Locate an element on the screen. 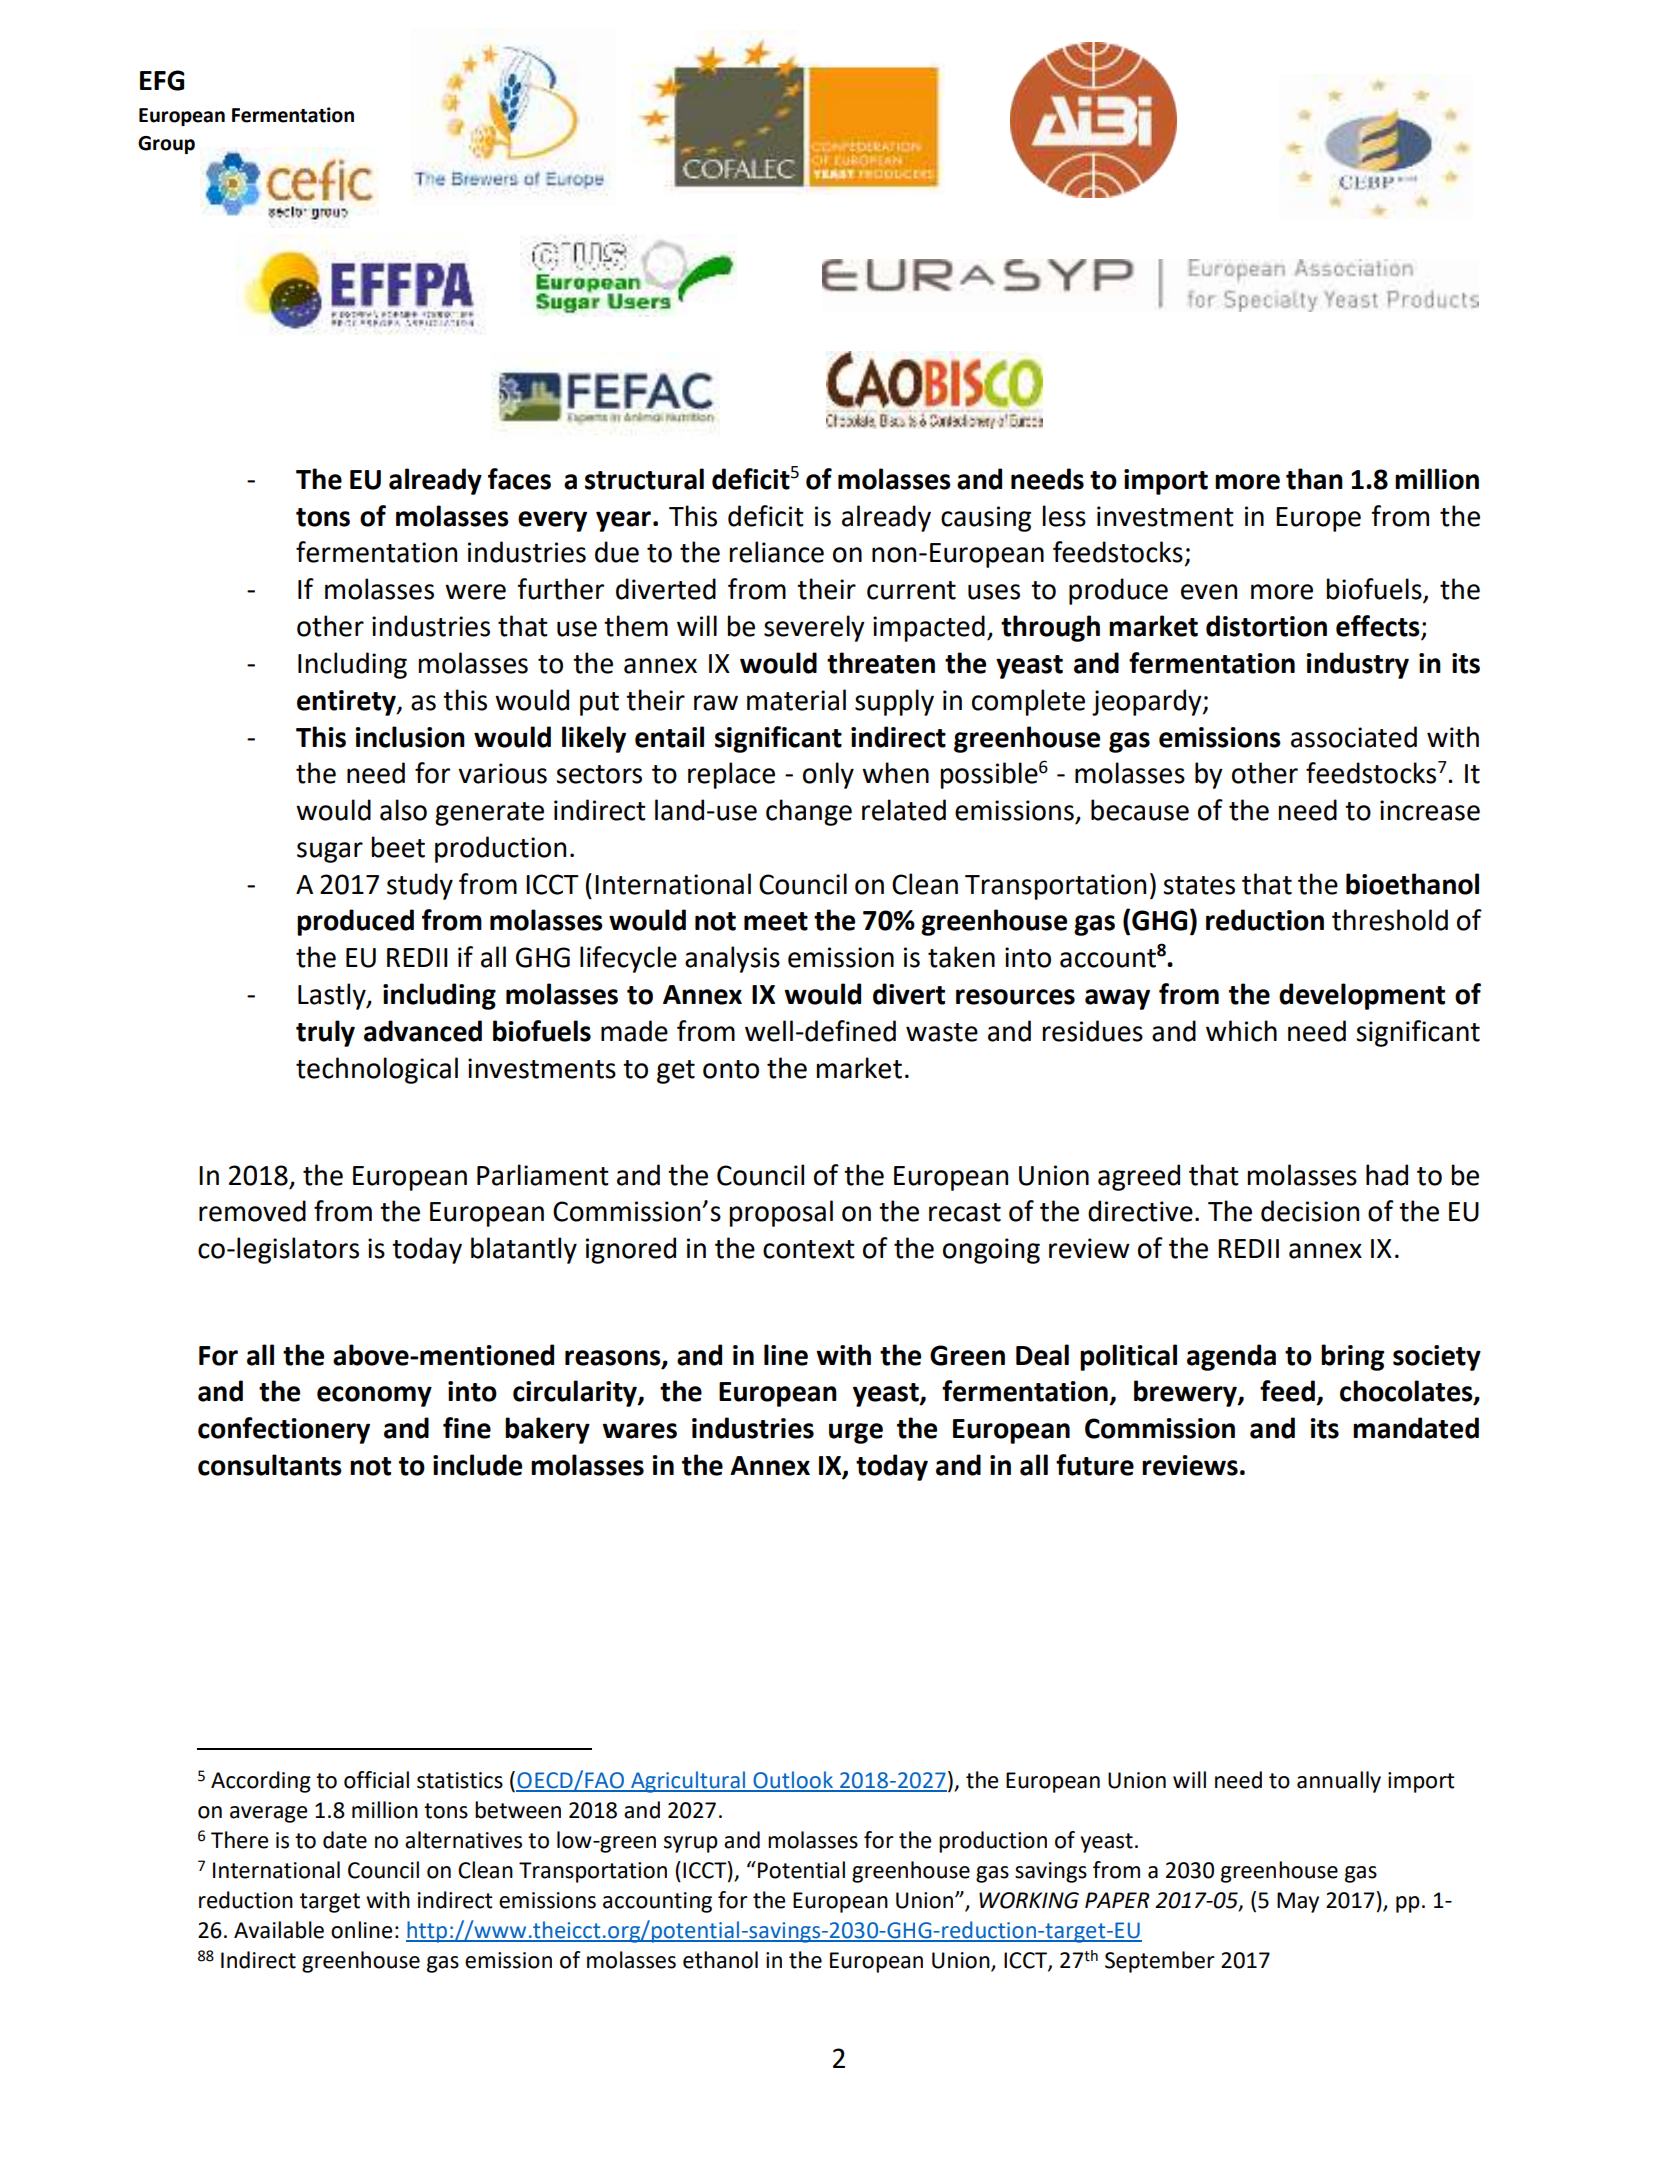 Image resolution: width=1678 pixels, height=2172 pixels. entirety is located at coordinates (347, 703).
